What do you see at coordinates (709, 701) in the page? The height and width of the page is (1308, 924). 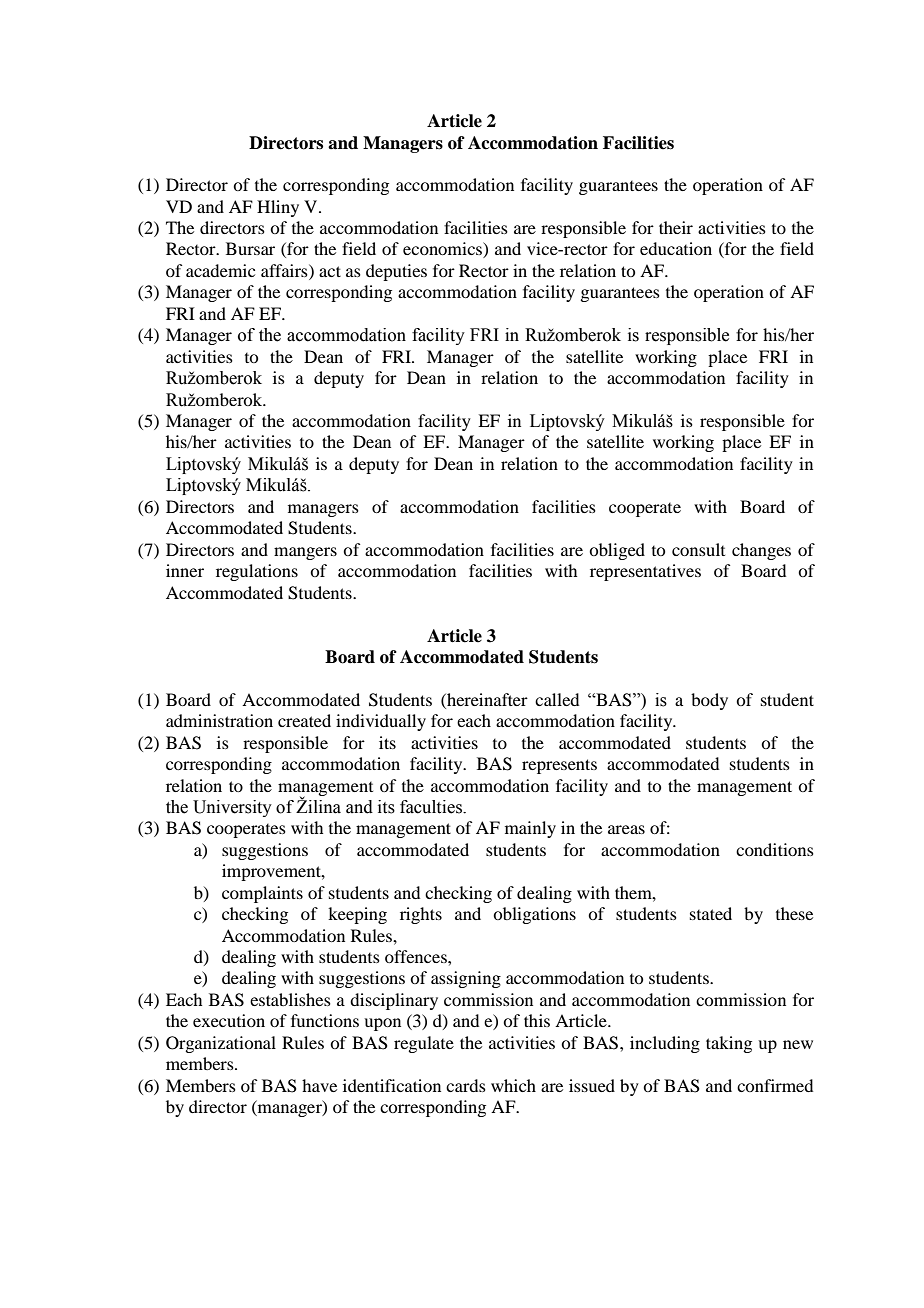 I see `body` at bounding box center [709, 701].
